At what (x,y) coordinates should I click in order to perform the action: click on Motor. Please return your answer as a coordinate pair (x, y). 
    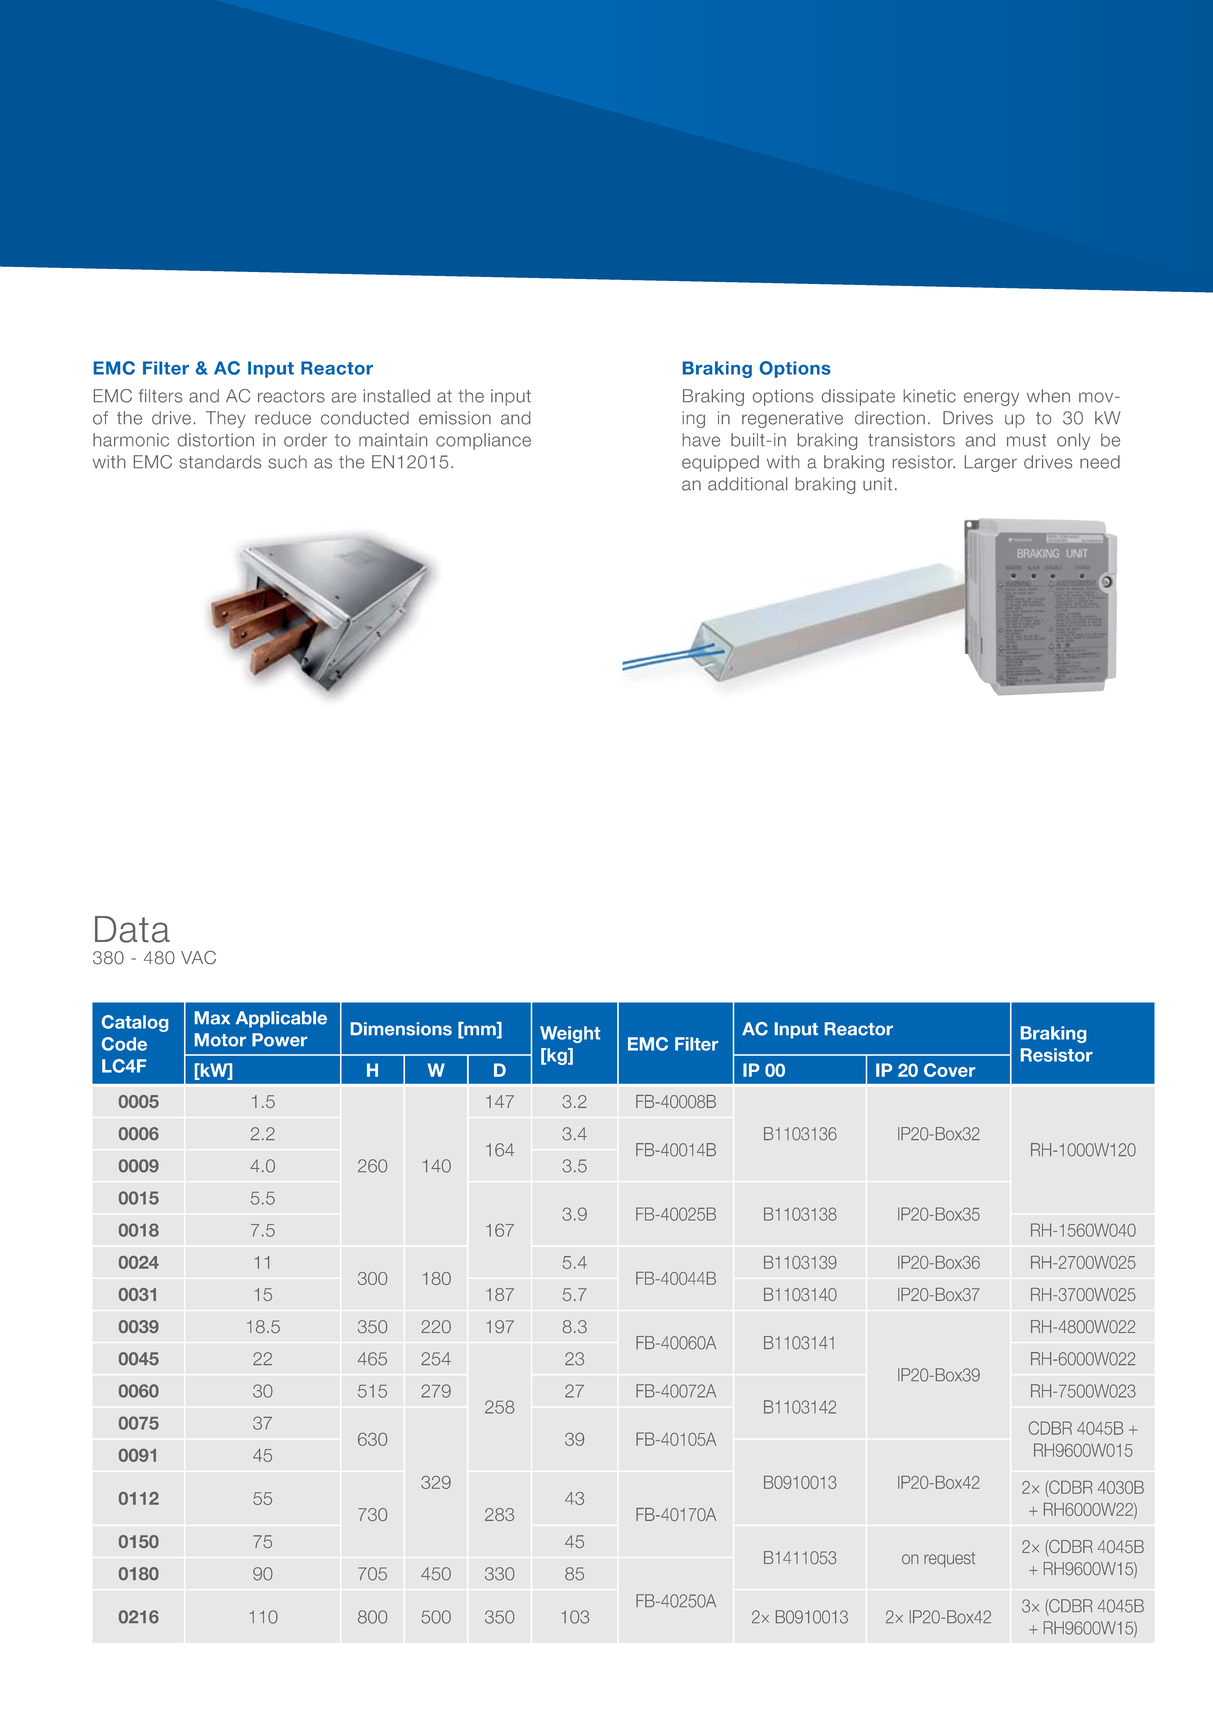
    Looking at the image, I should click on (220, 1040).
